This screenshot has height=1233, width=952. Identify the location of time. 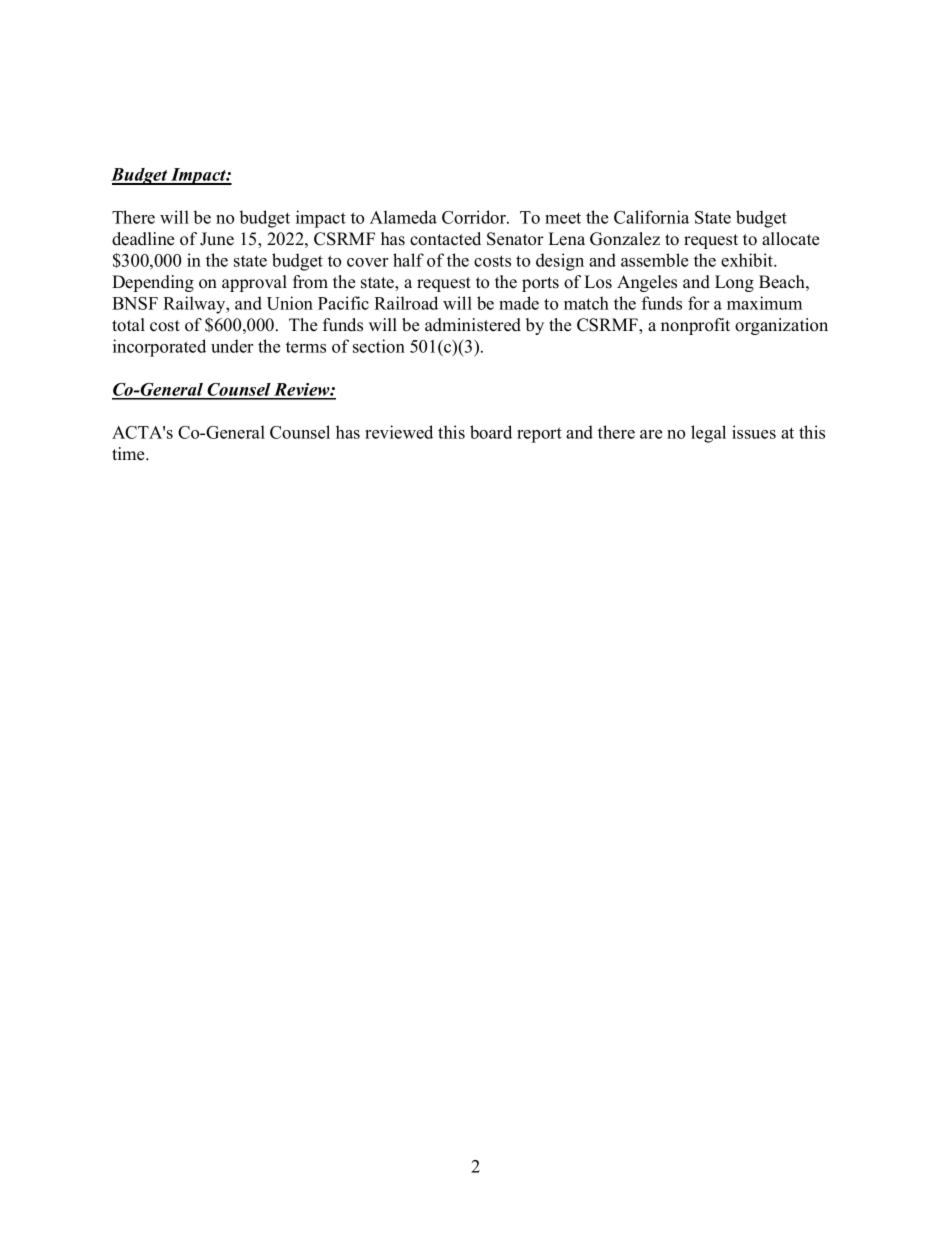
(129, 454).
